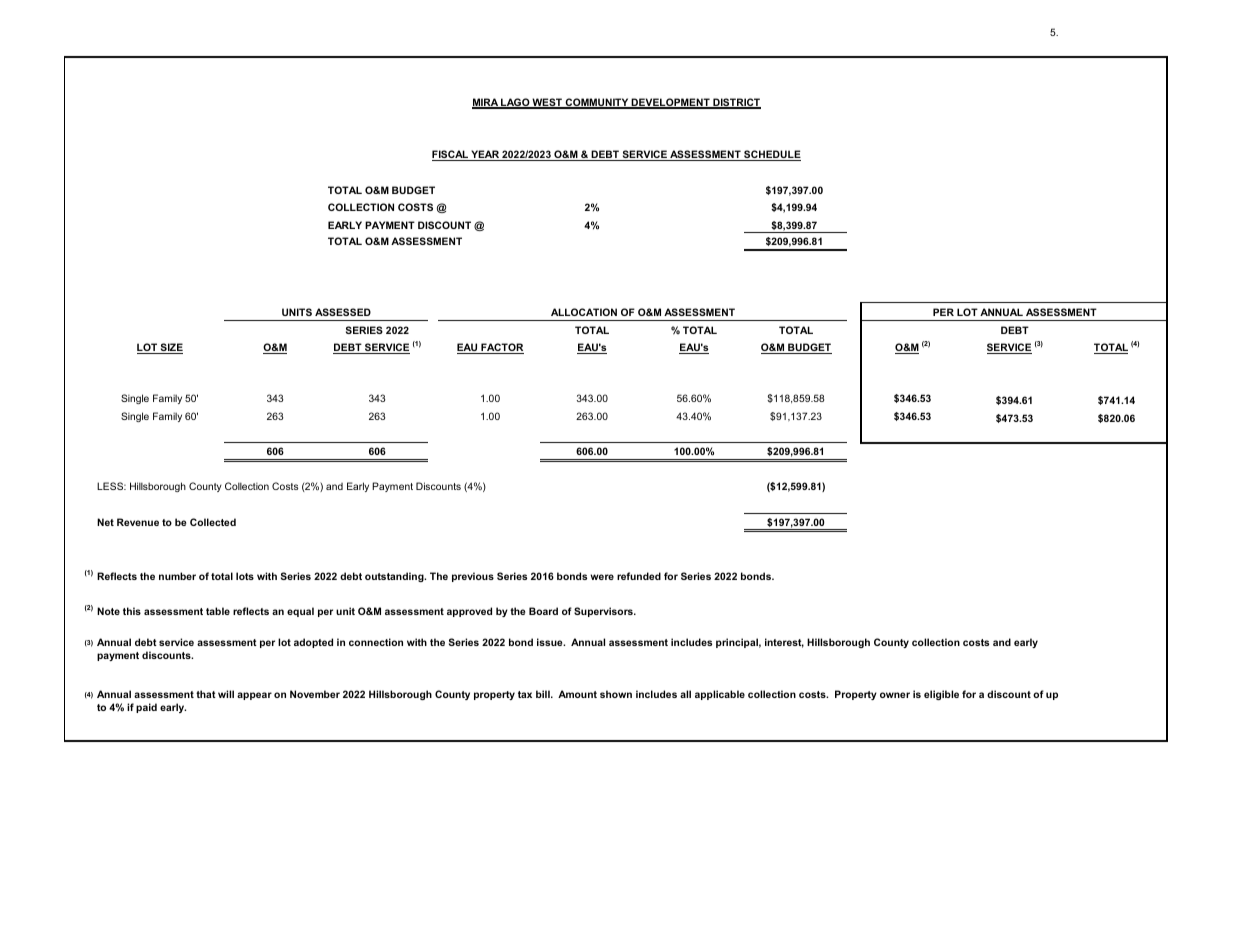 The image size is (1233, 952). What do you see at coordinates (451, 155) in the document?
I see `FISCAL` at bounding box center [451, 155].
